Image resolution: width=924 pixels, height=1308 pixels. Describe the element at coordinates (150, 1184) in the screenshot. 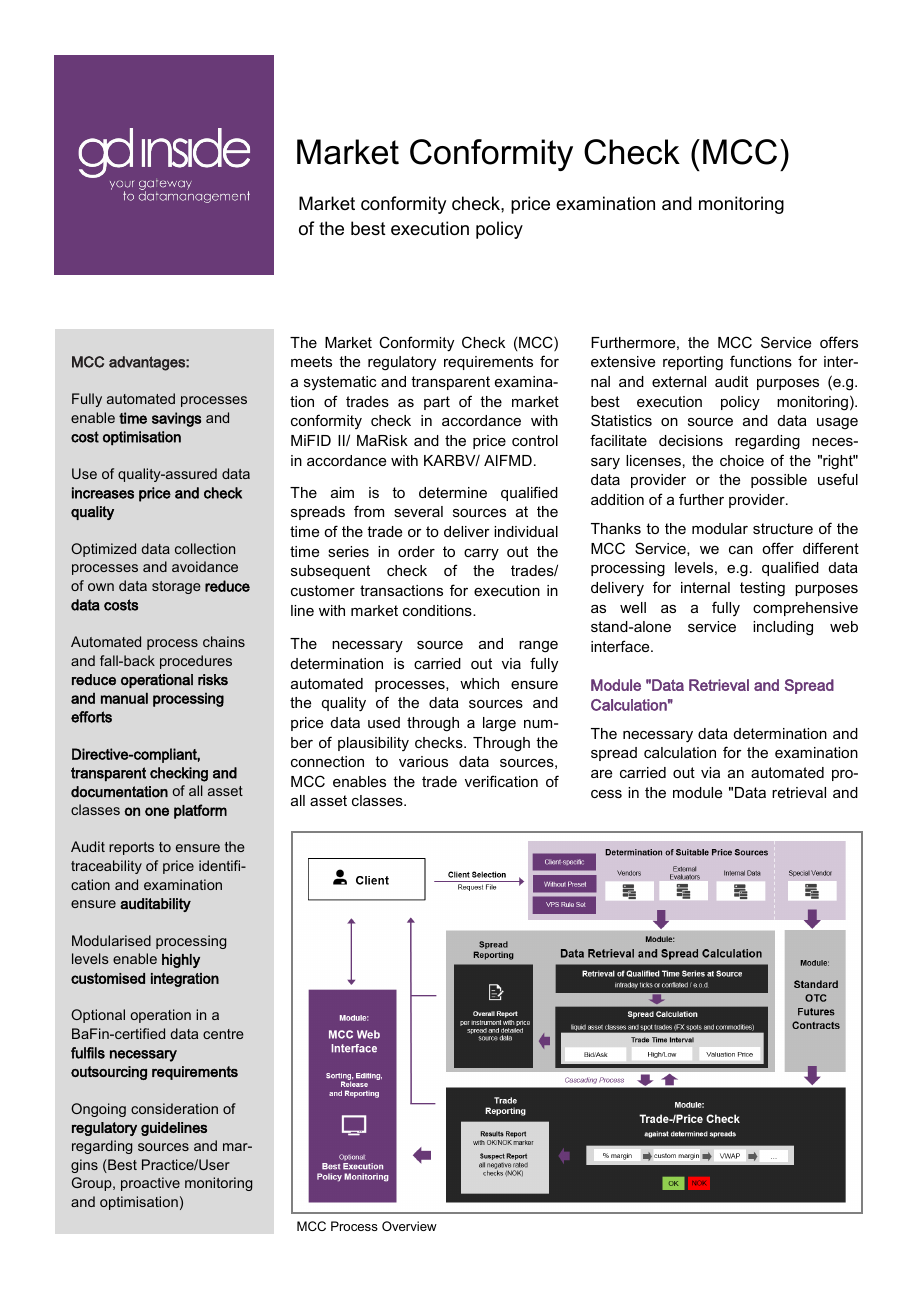

I see `proactive` at that location.
